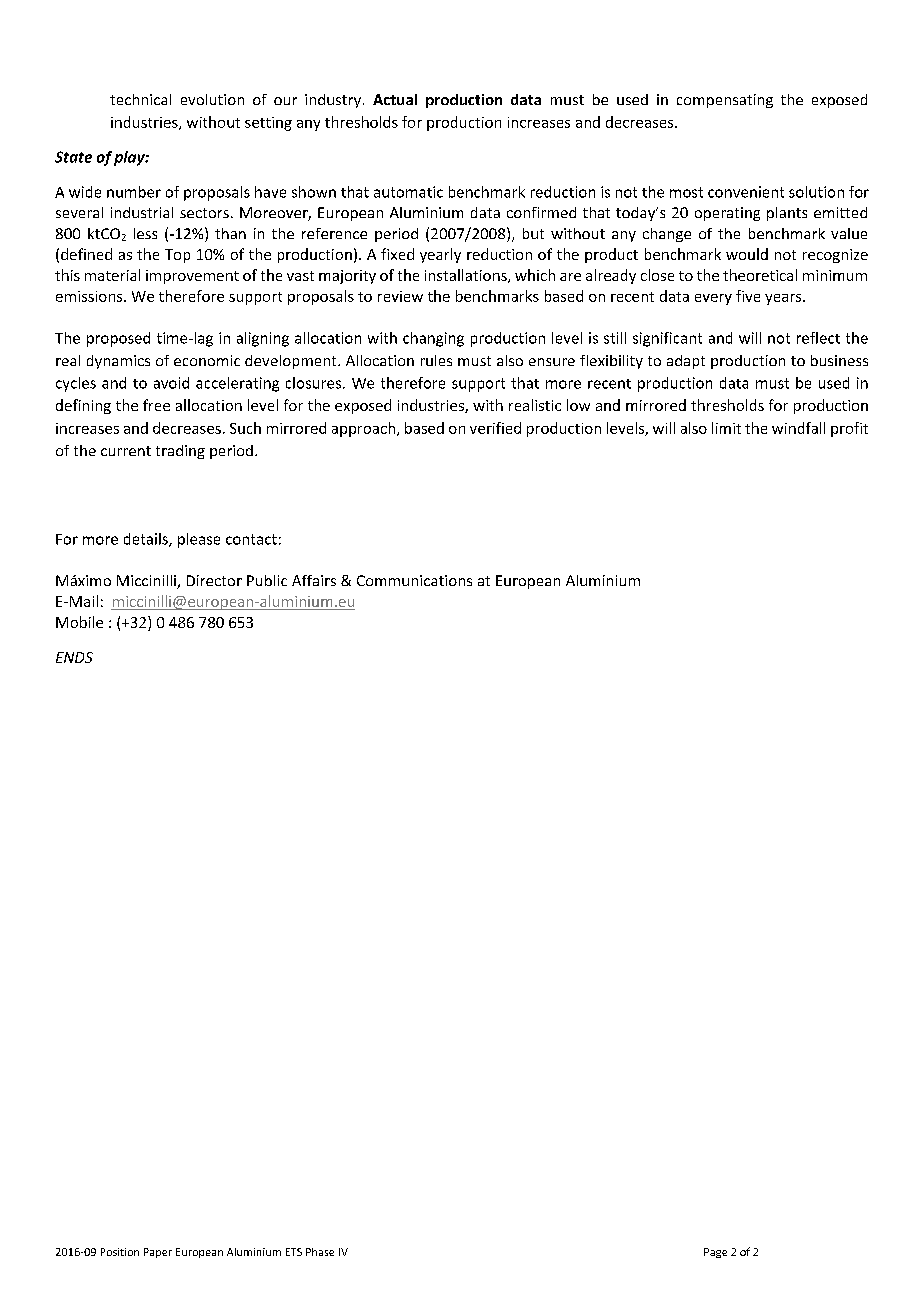 The height and width of the screenshot is (1308, 924). What do you see at coordinates (140, 99) in the screenshot?
I see `technical` at bounding box center [140, 99].
